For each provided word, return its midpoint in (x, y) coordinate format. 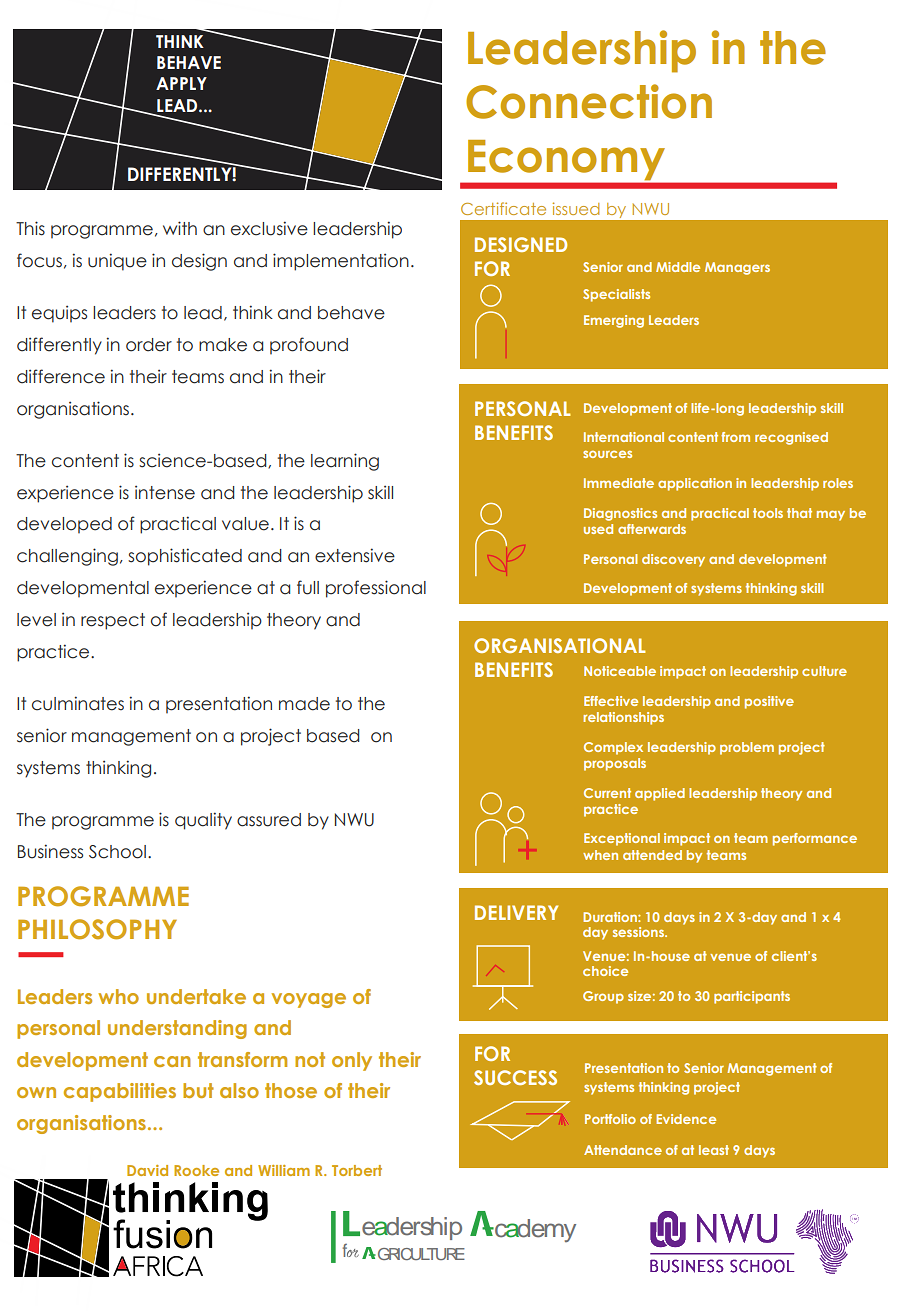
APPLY (181, 83)
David (147, 1170)
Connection (589, 101)
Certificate (503, 208)
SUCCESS (515, 1077)
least (714, 1150)
